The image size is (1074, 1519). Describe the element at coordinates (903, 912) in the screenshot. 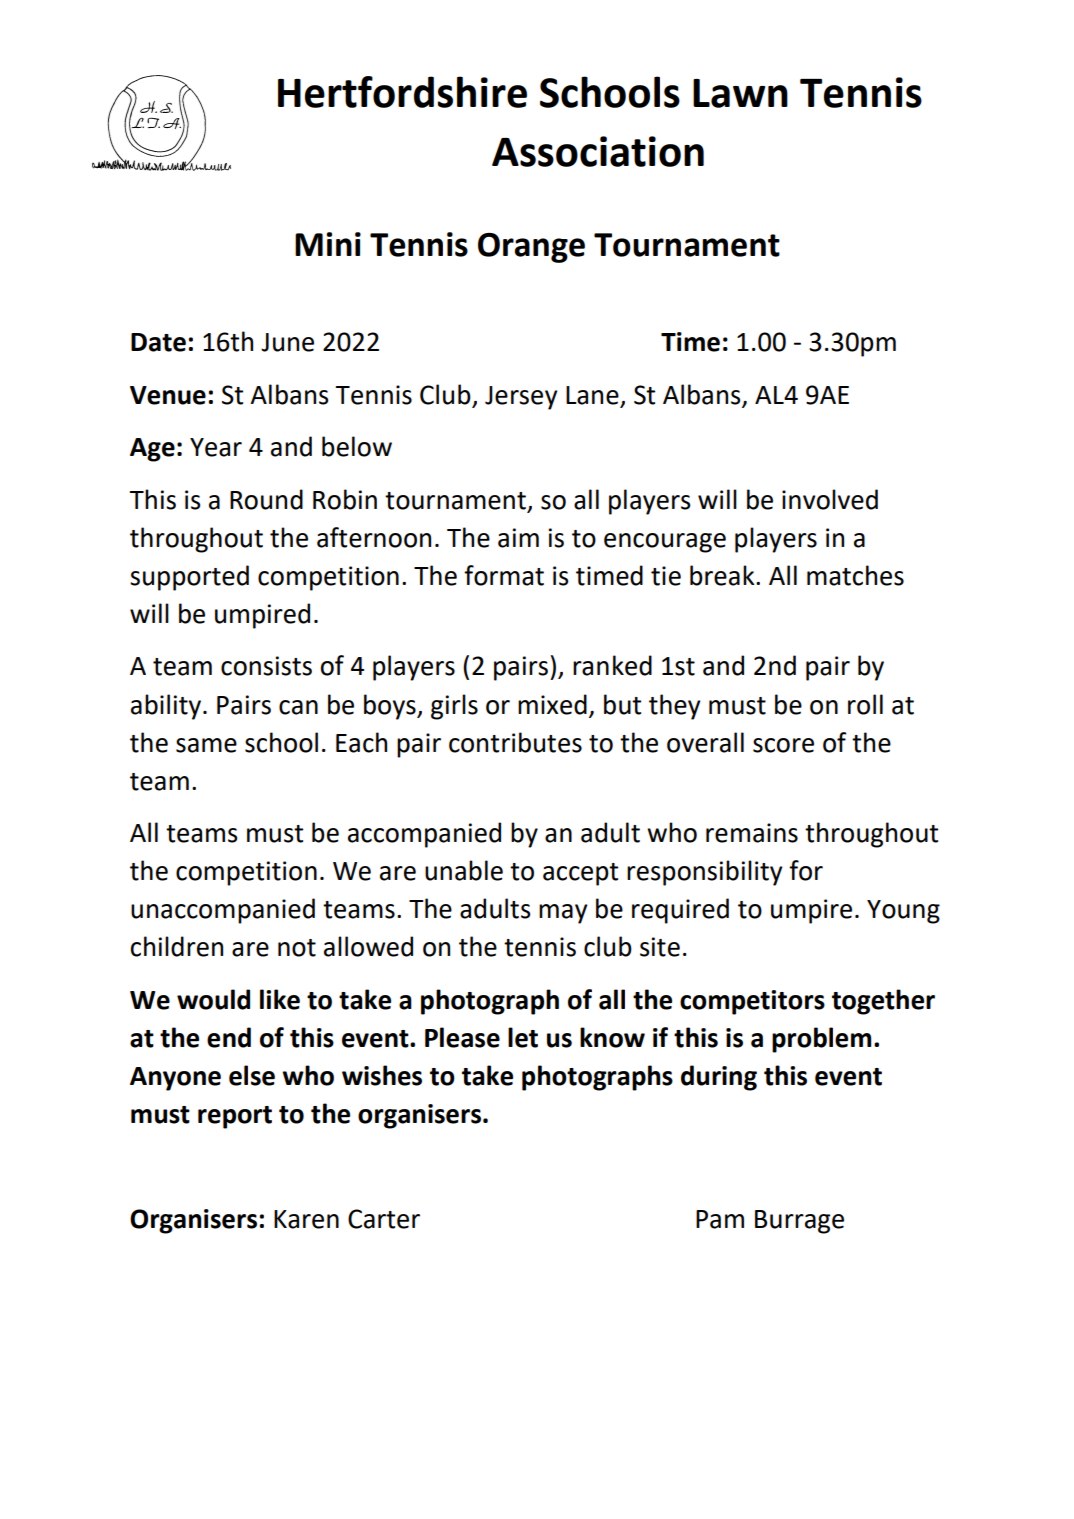

I see `Young` at that location.
